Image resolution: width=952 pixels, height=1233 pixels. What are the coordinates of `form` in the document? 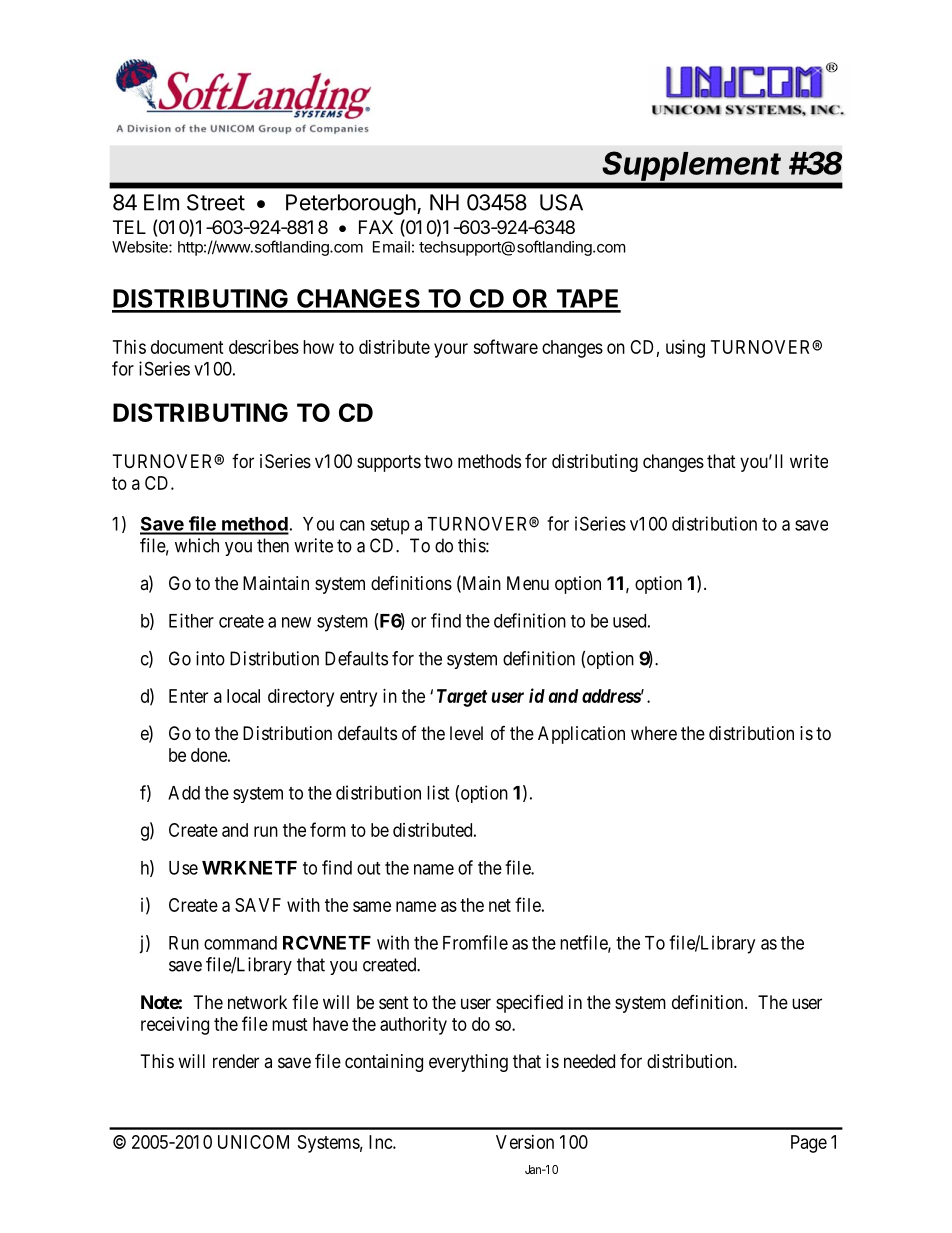 It's located at (328, 829).
